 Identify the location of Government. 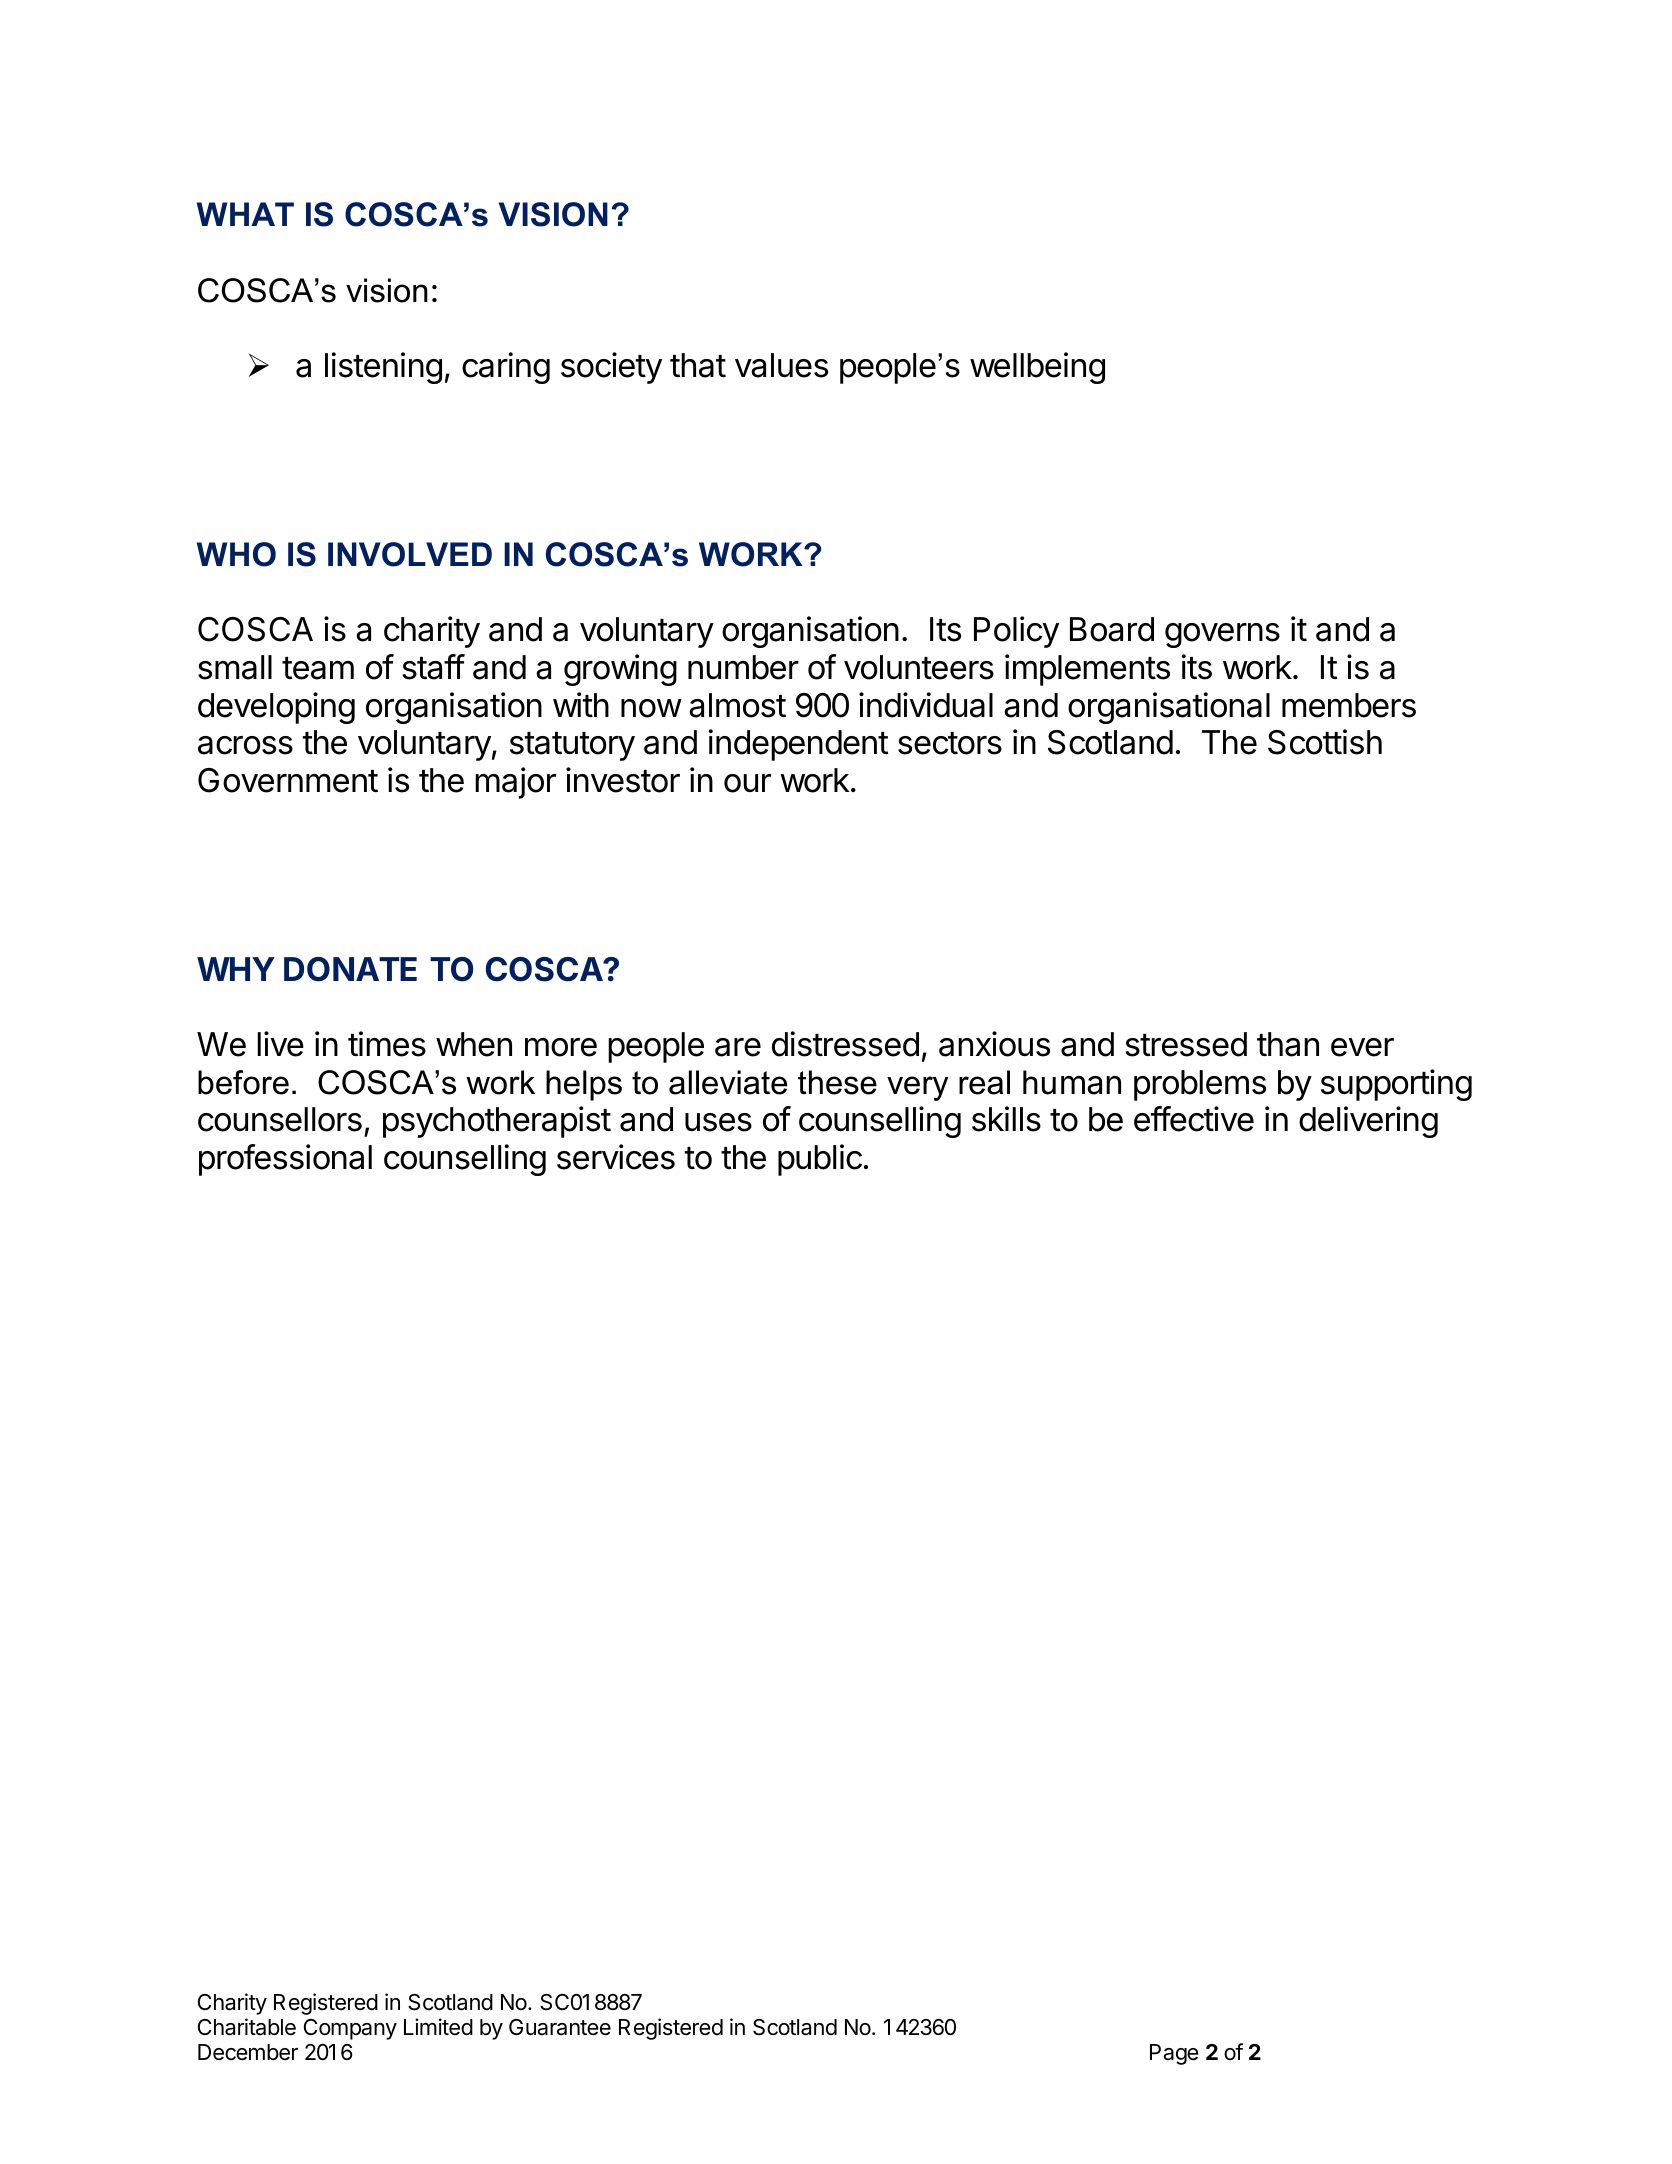
(288, 780).
